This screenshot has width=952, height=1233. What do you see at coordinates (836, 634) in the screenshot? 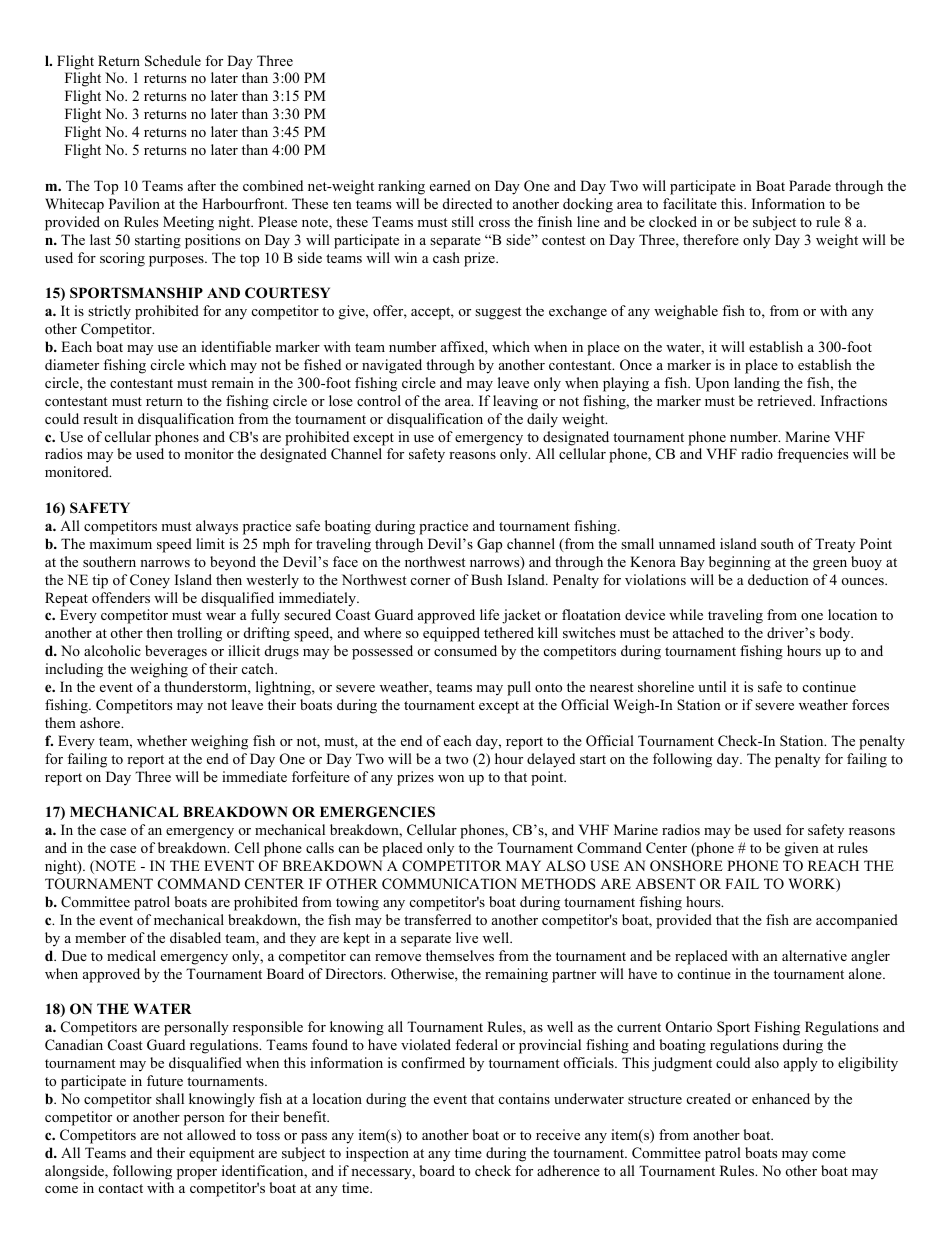
I see `body` at bounding box center [836, 634].
